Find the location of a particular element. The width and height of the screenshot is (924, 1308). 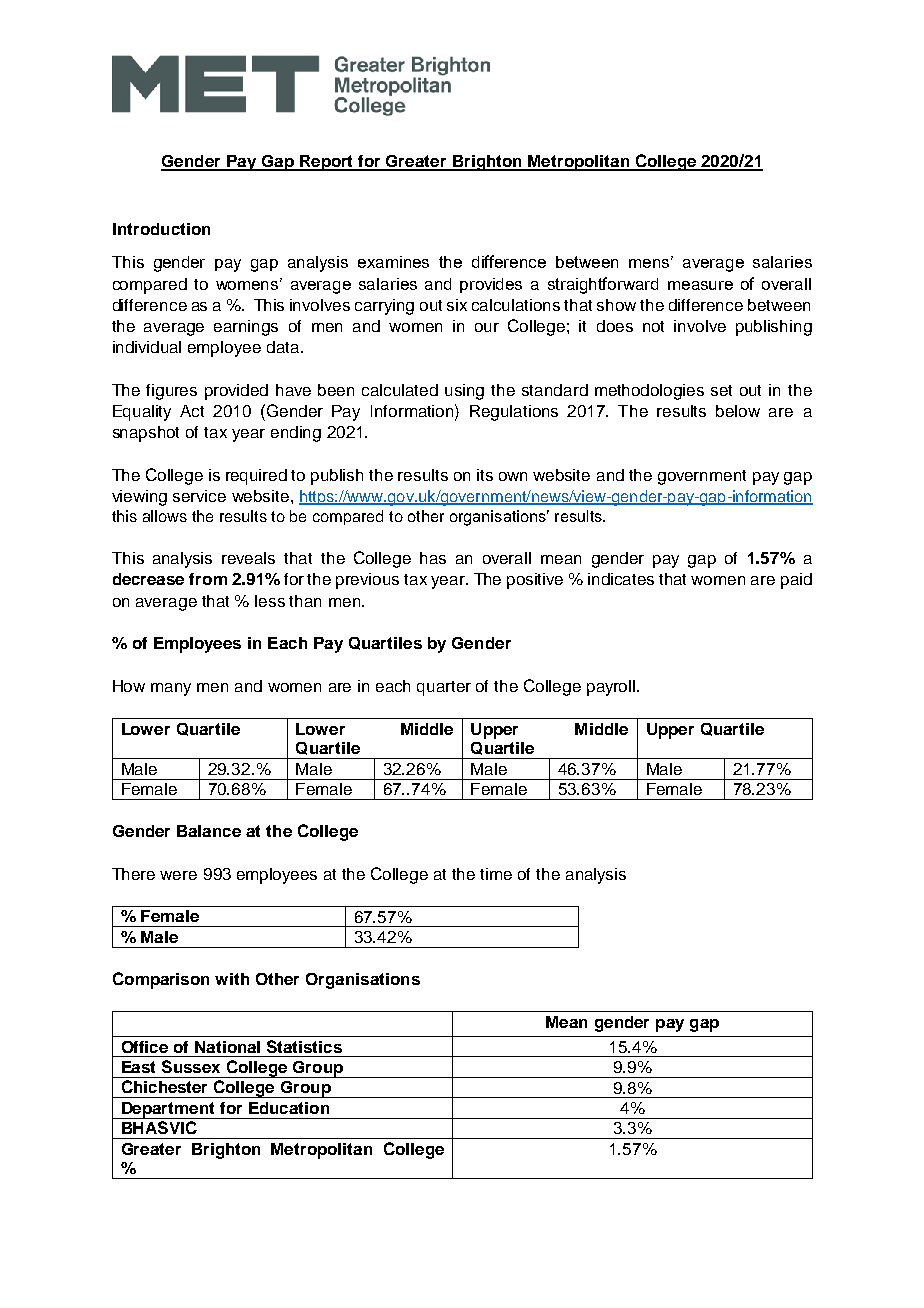

payroll is located at coordinates (612, 688).
